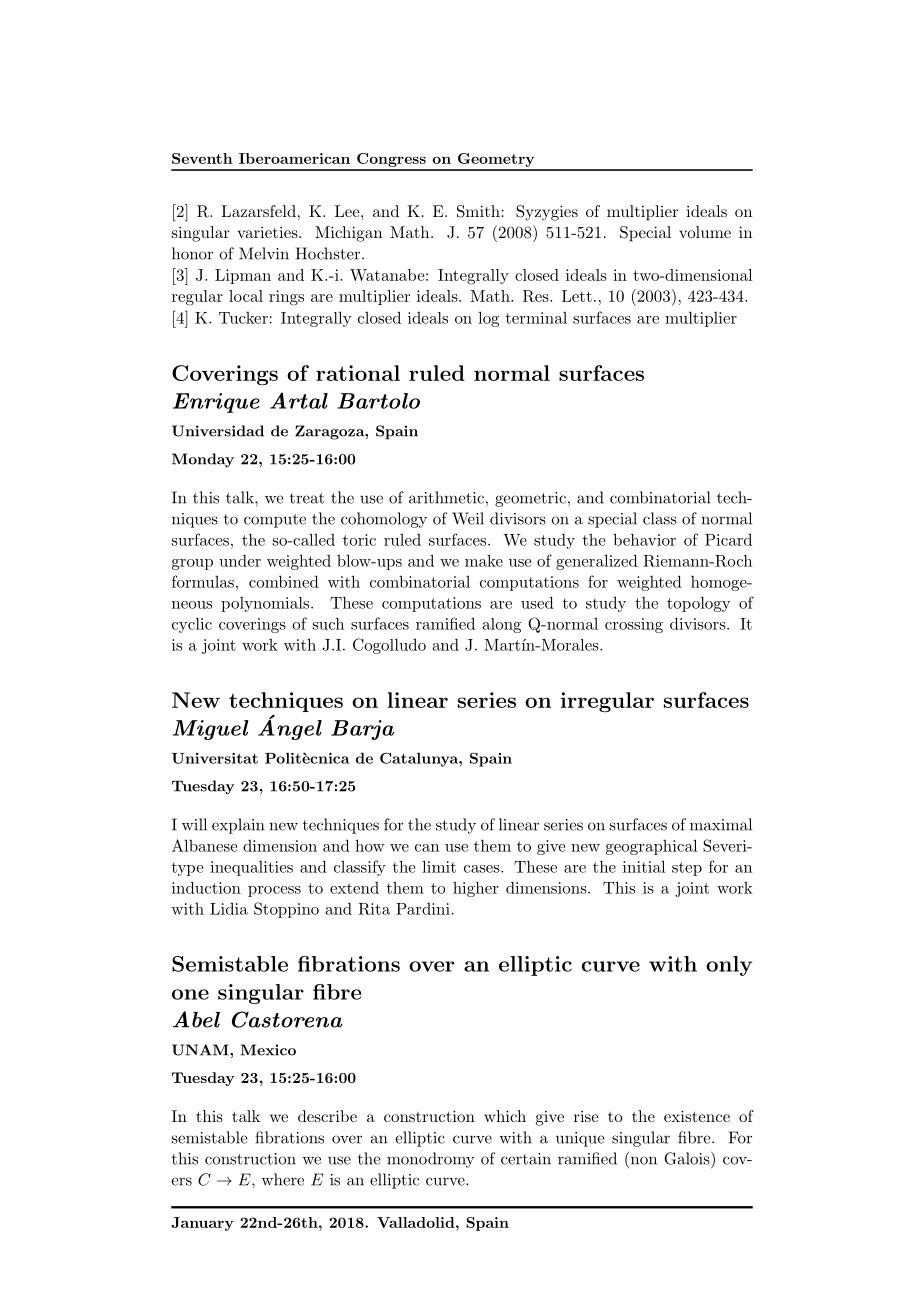 This screenshot has height=1308, width=924. What do you see at coordinates (729, 966) in the screenshot?
I see `only` at bounding box center [729, 966].
